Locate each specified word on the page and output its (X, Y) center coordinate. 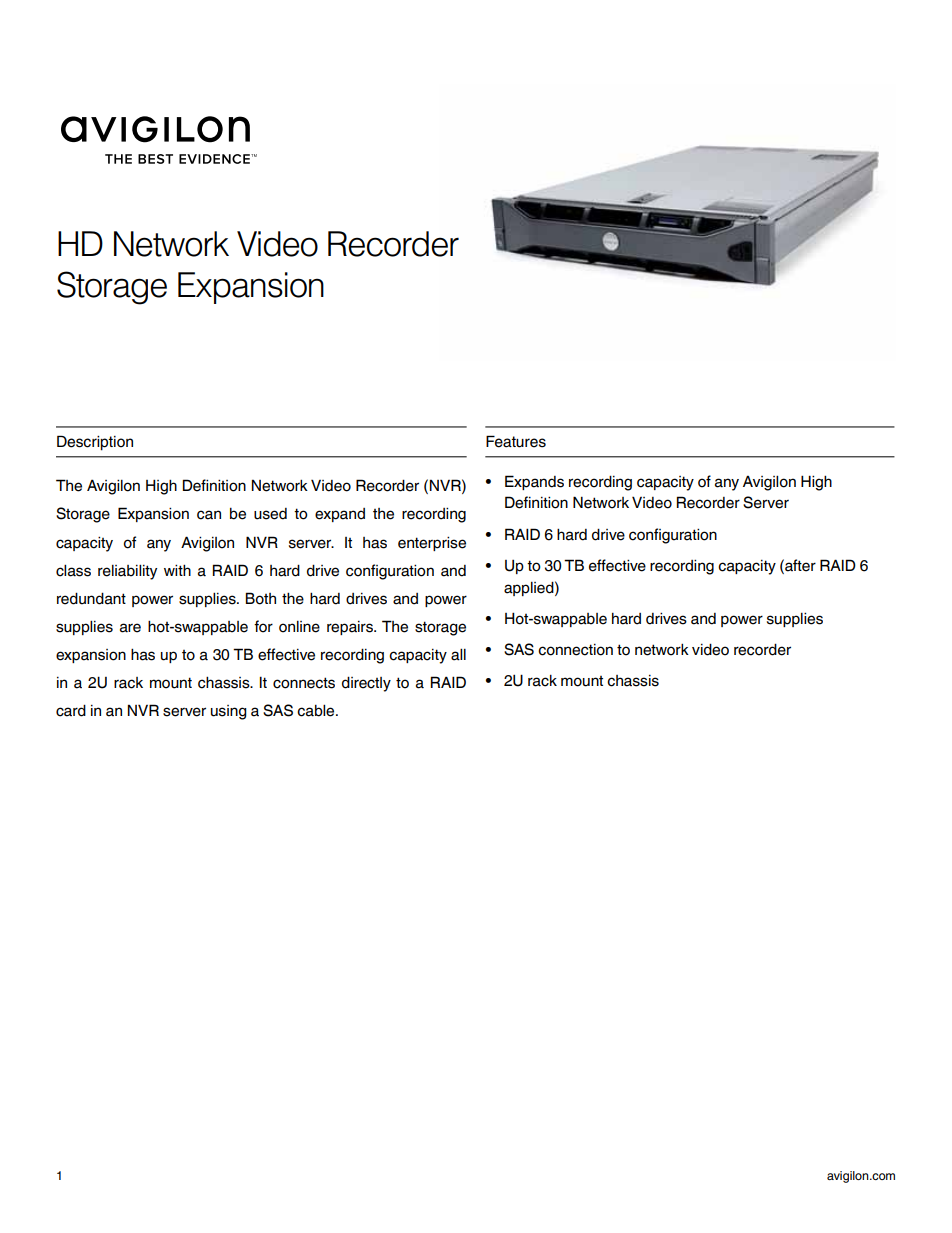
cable (317, 710)
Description (95, 443)
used (270, 514)
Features (516, 441)
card (71, 710)
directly (366, 684)
